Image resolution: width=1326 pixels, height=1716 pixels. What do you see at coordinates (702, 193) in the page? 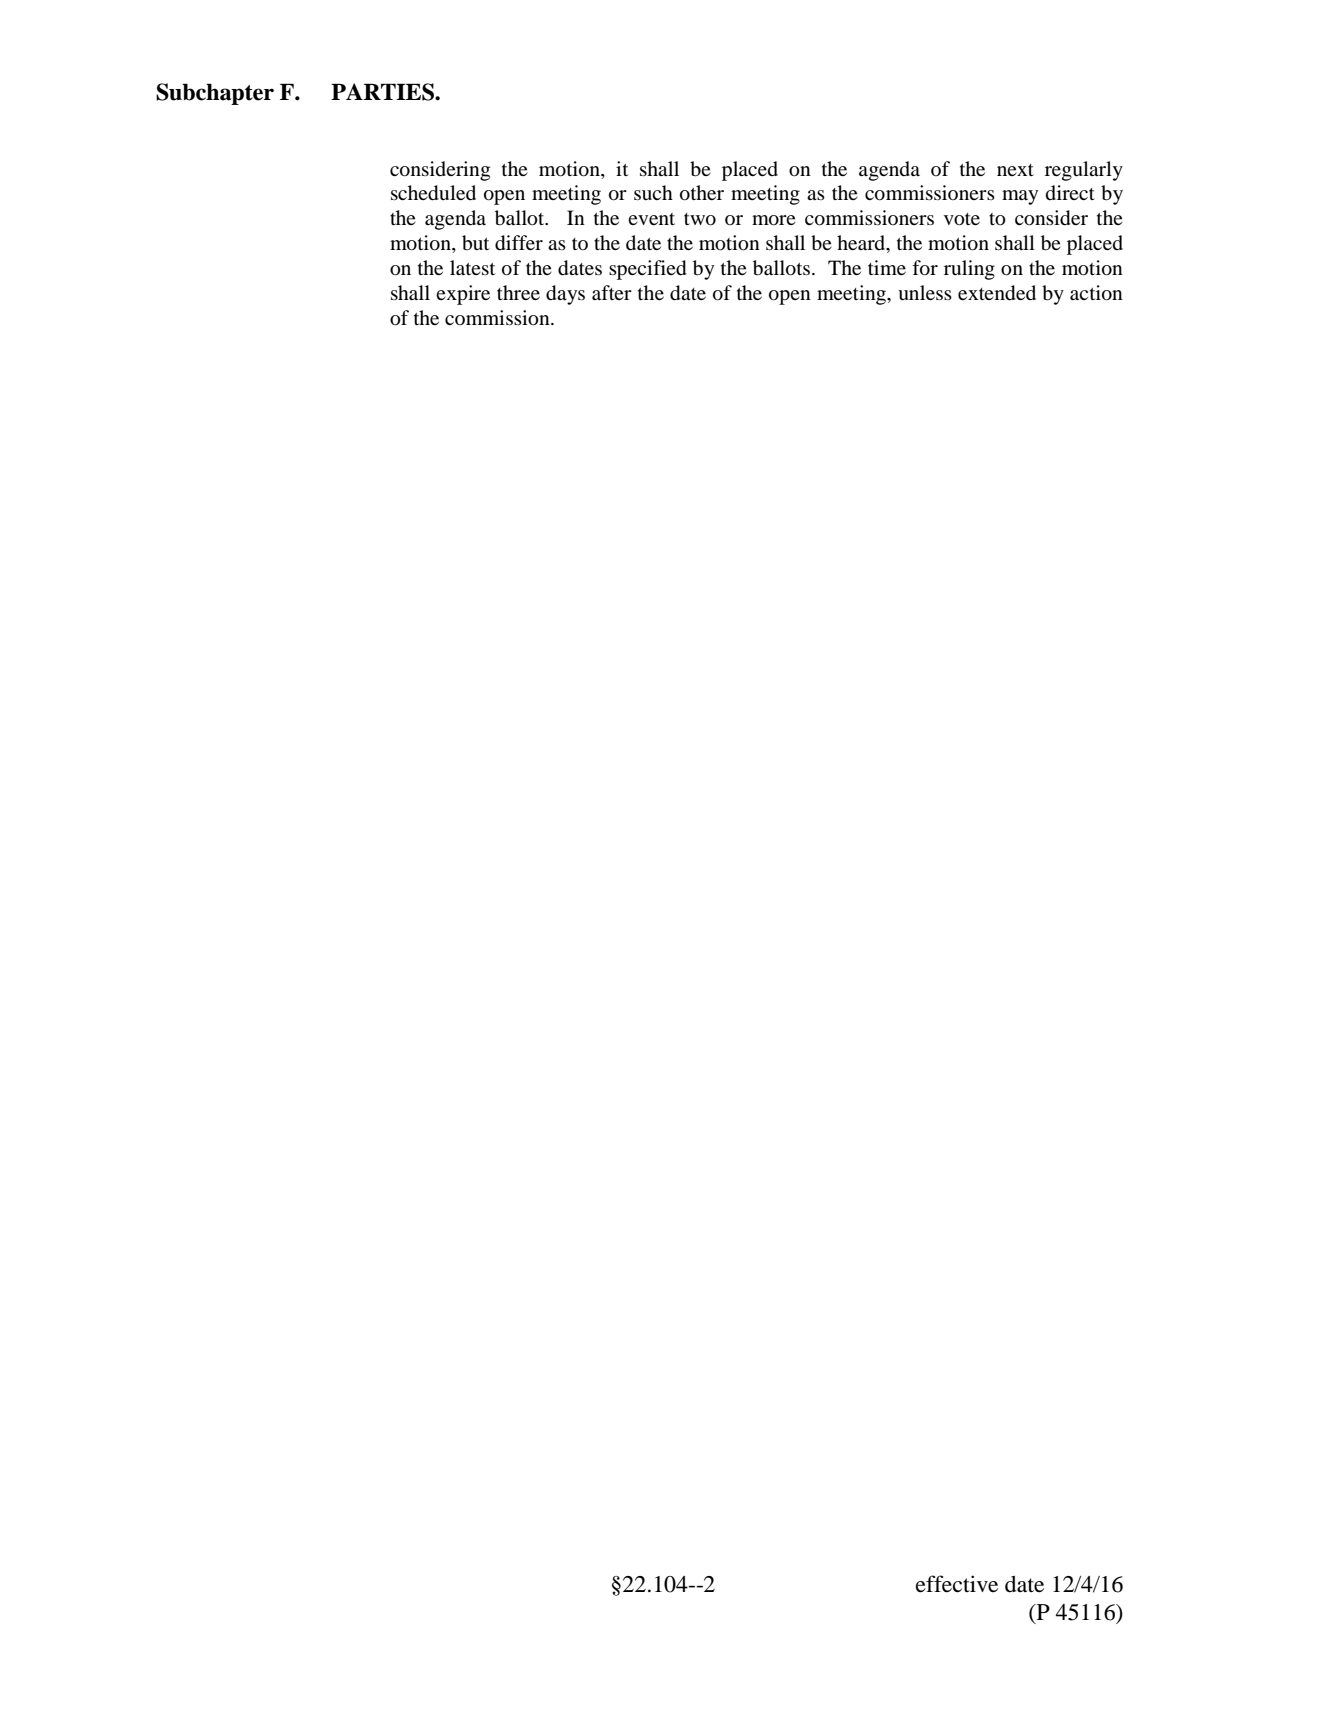
I see `other` at bounding box center [702, 193].
